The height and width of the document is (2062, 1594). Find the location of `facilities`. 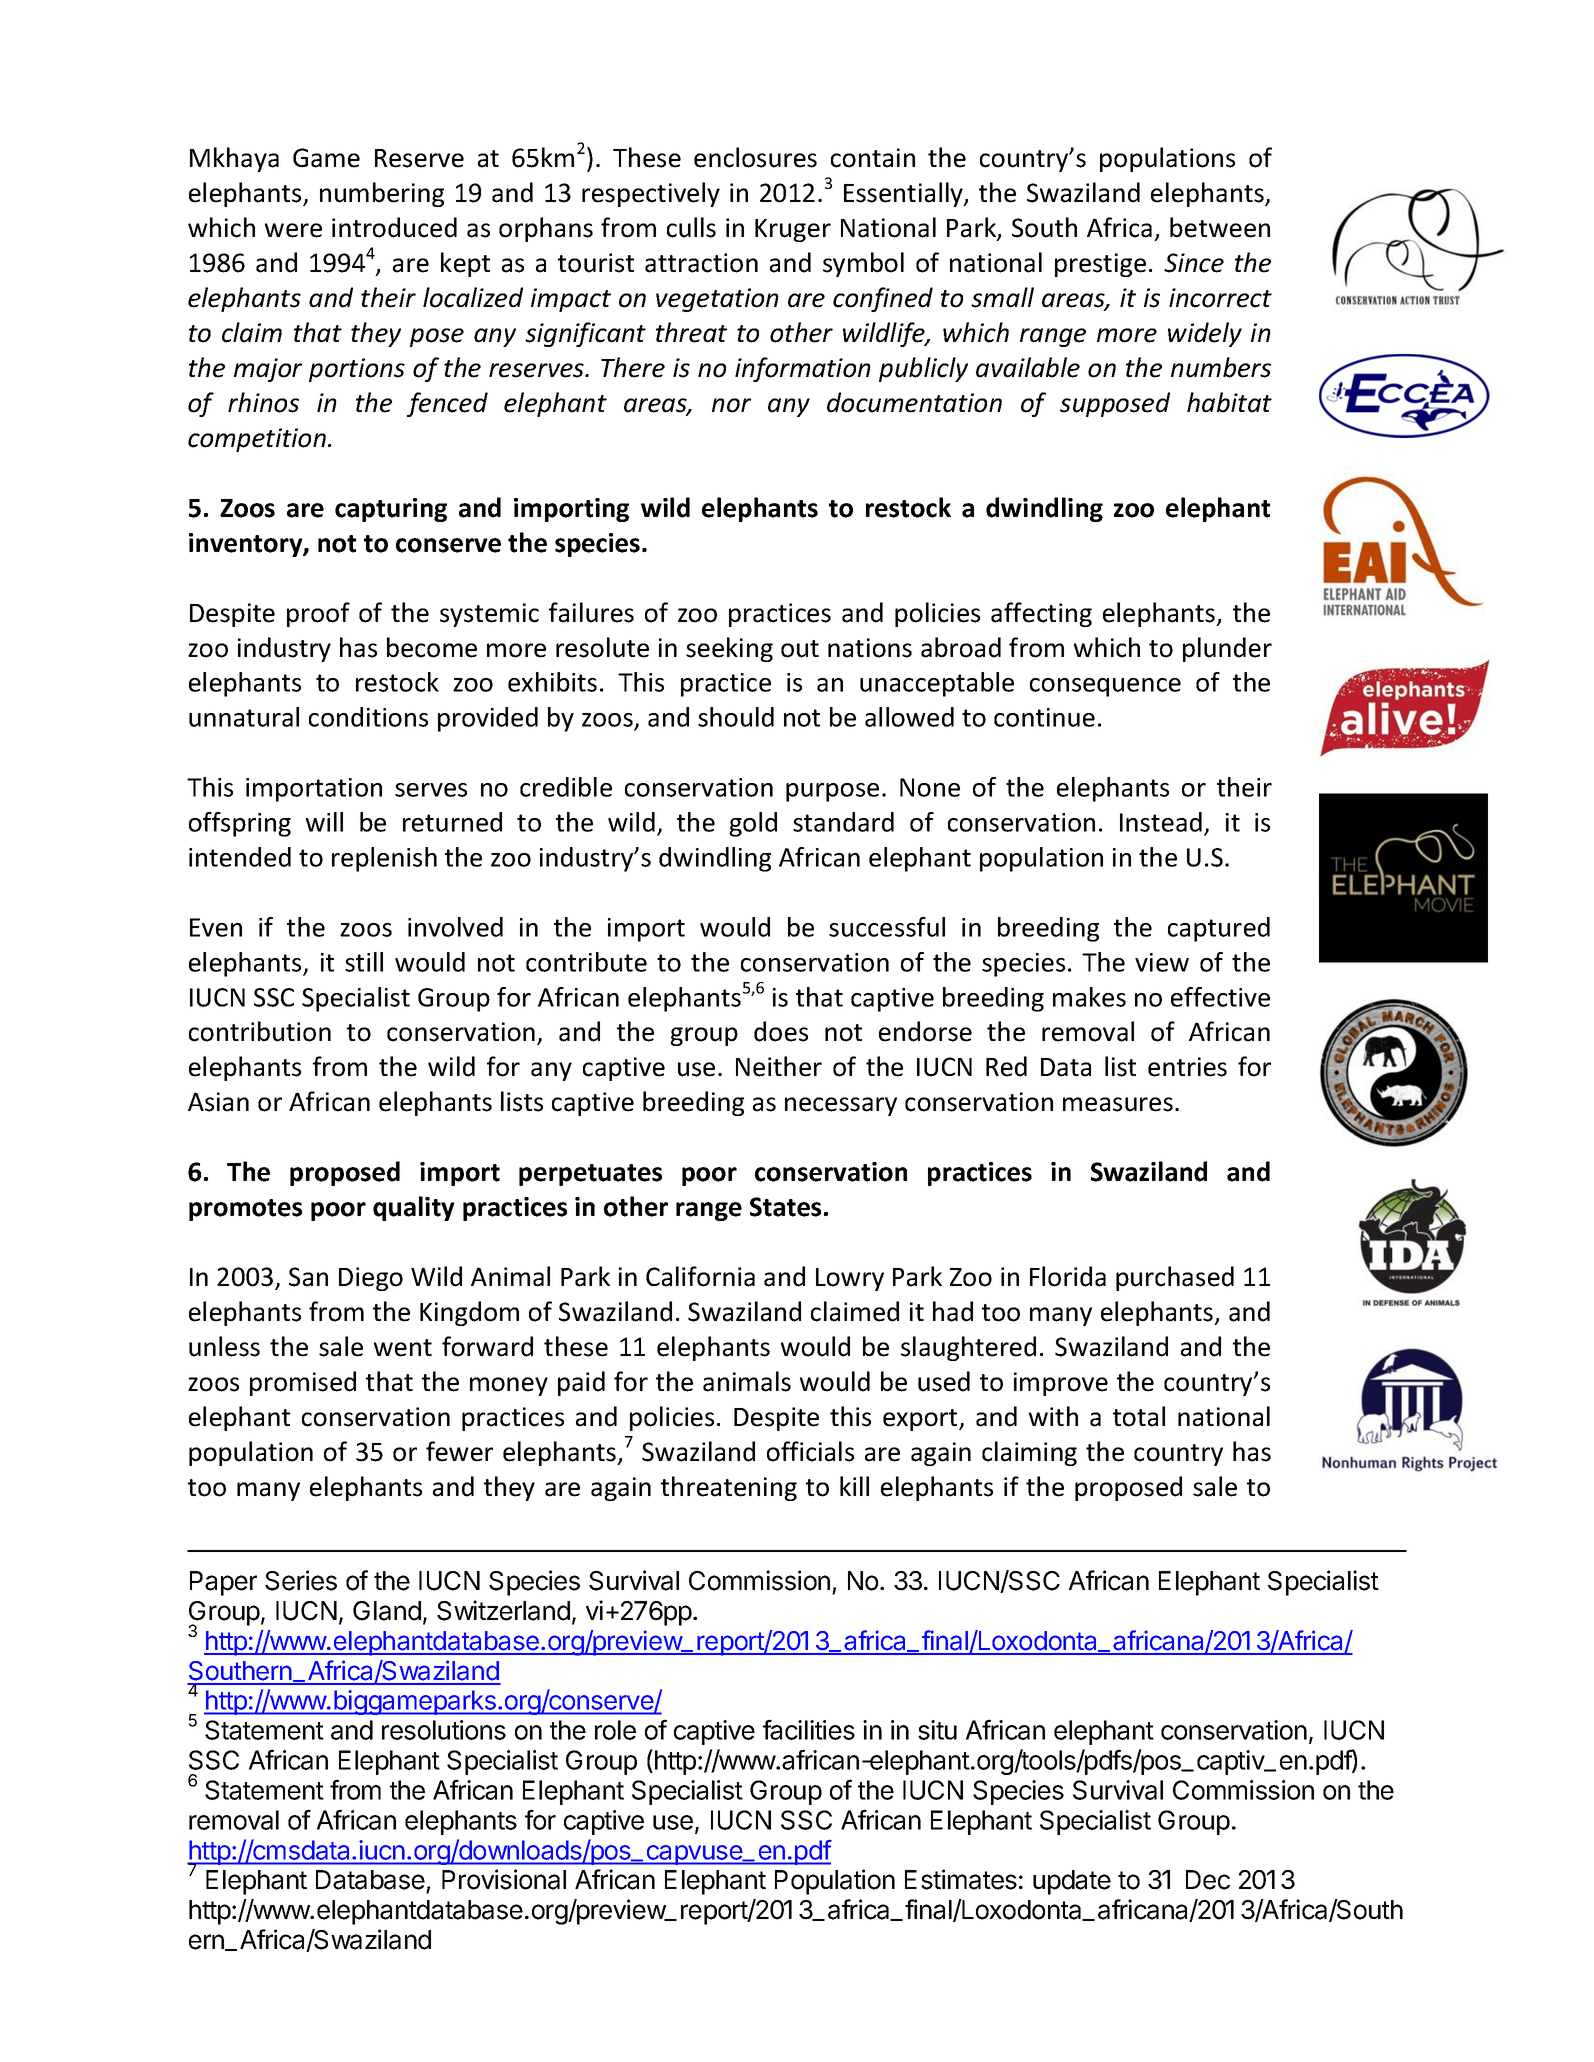

facilities is located at coordinates (809, 1729).
